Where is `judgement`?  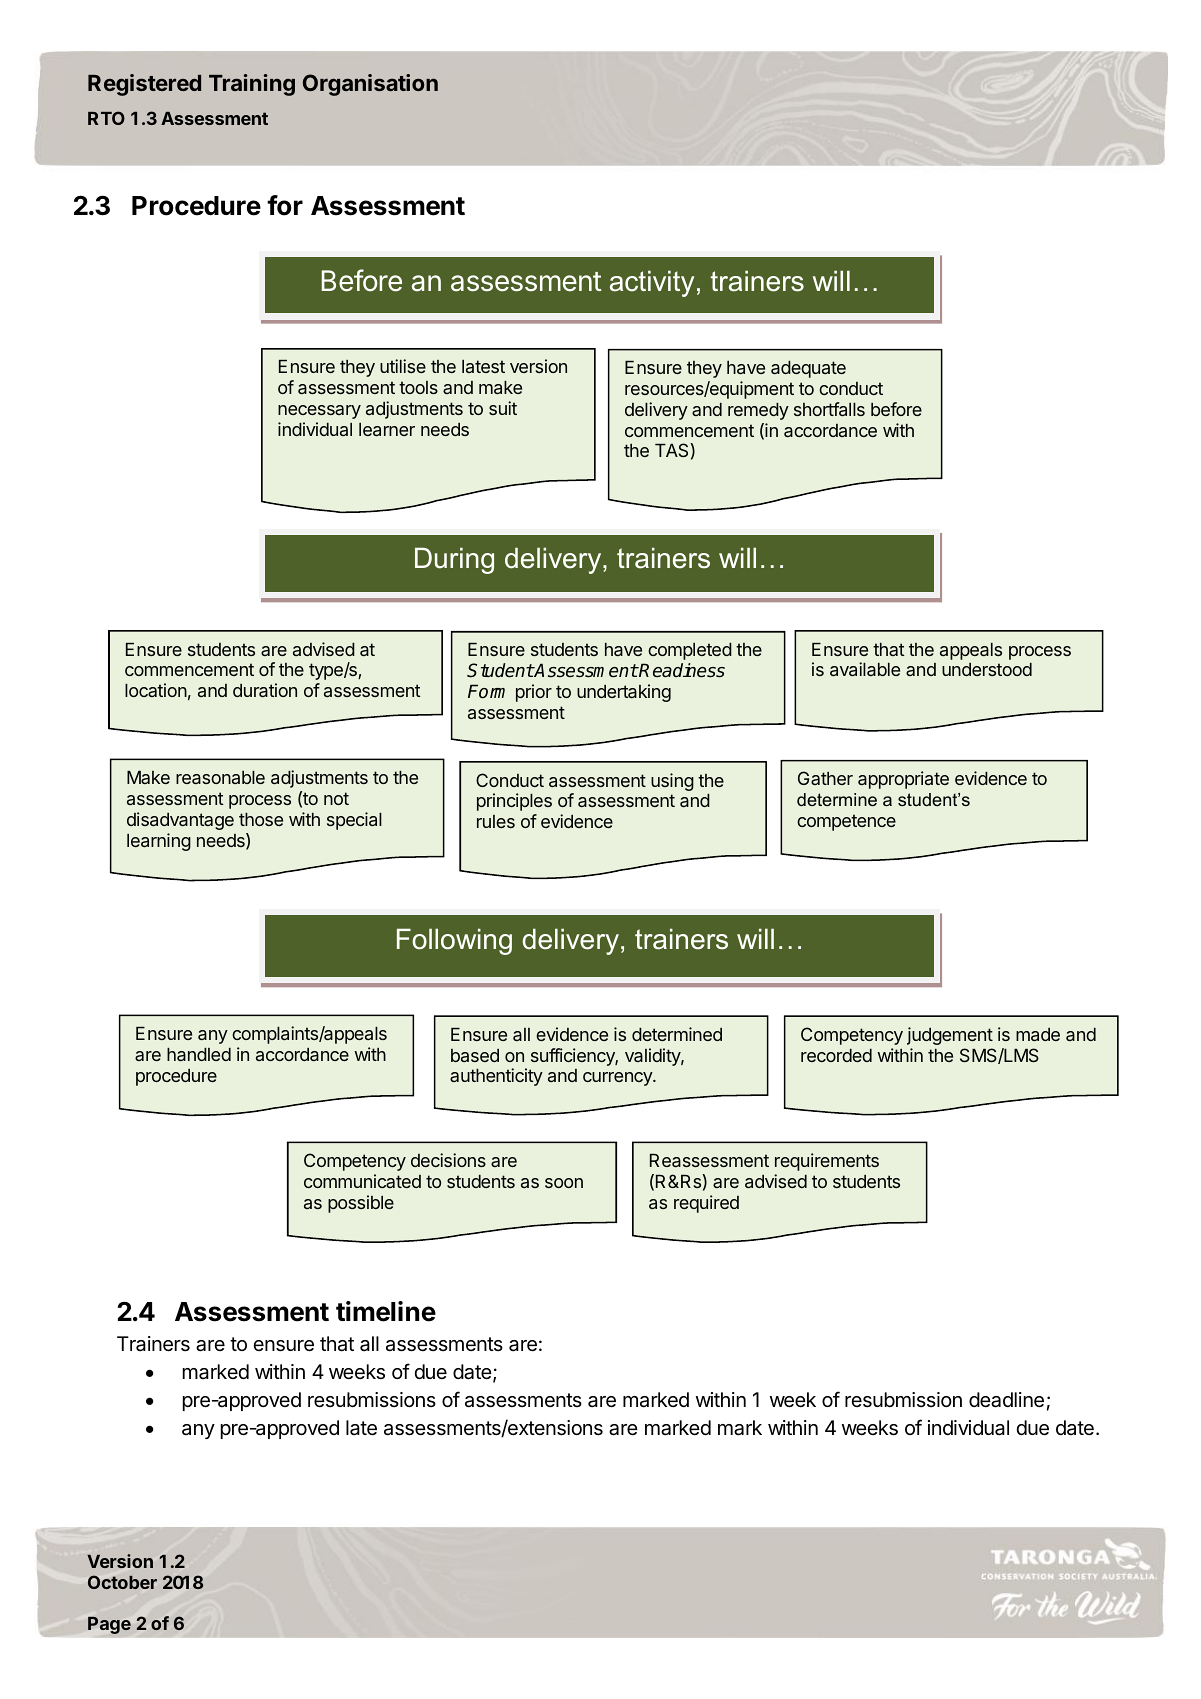 judgement is located at coordinates (950, 1036).
